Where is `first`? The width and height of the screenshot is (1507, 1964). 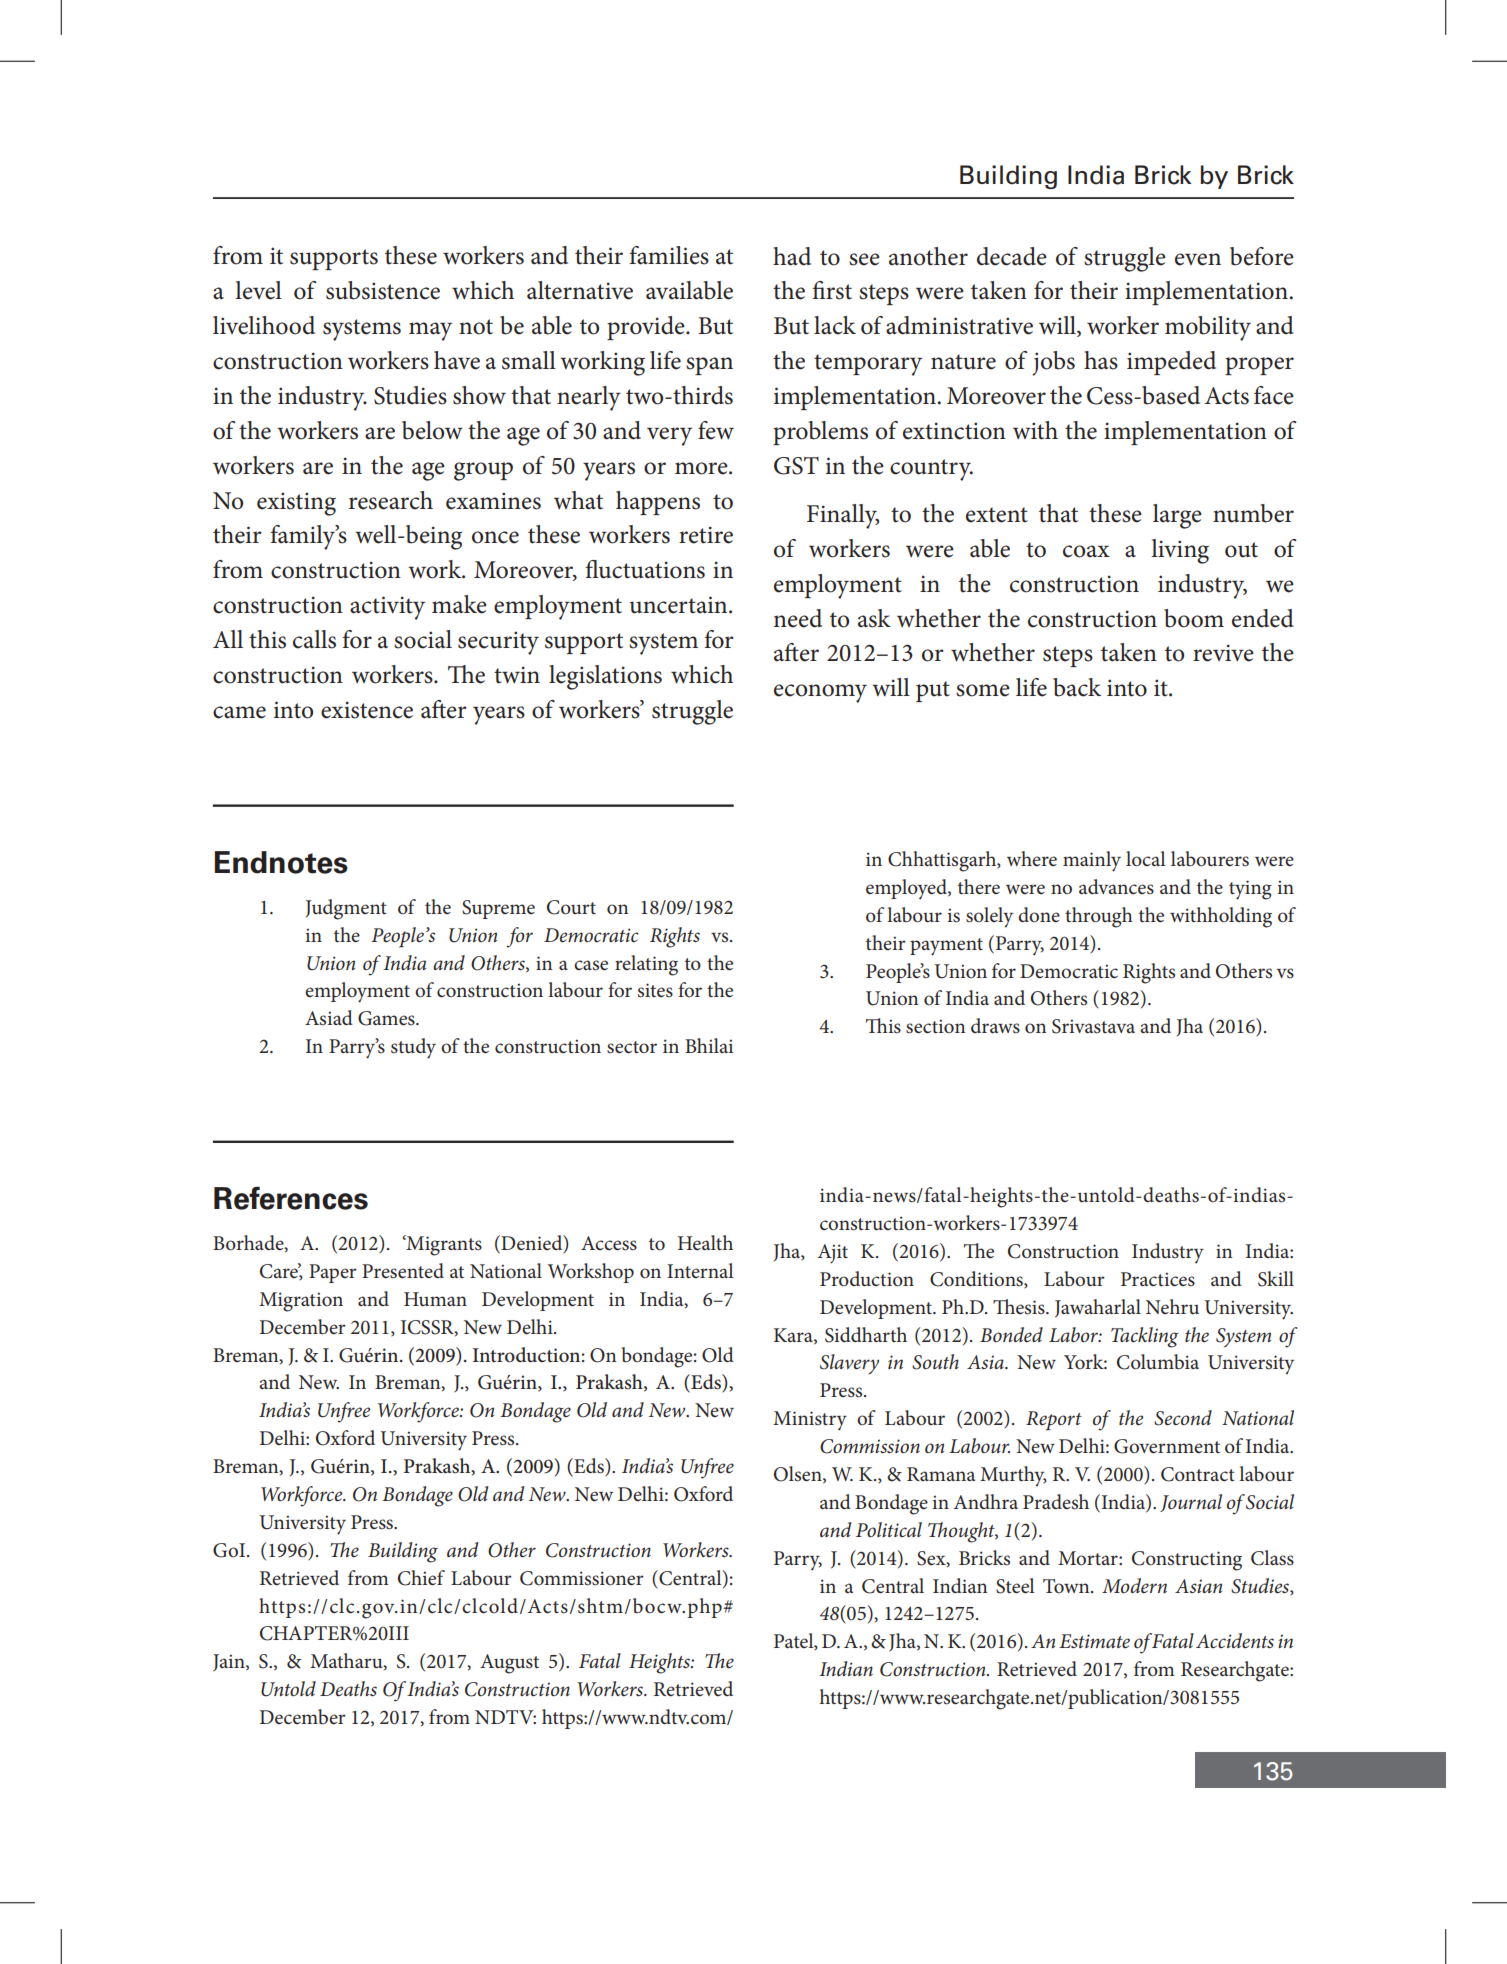 first is located at coordinates (832, 290).
